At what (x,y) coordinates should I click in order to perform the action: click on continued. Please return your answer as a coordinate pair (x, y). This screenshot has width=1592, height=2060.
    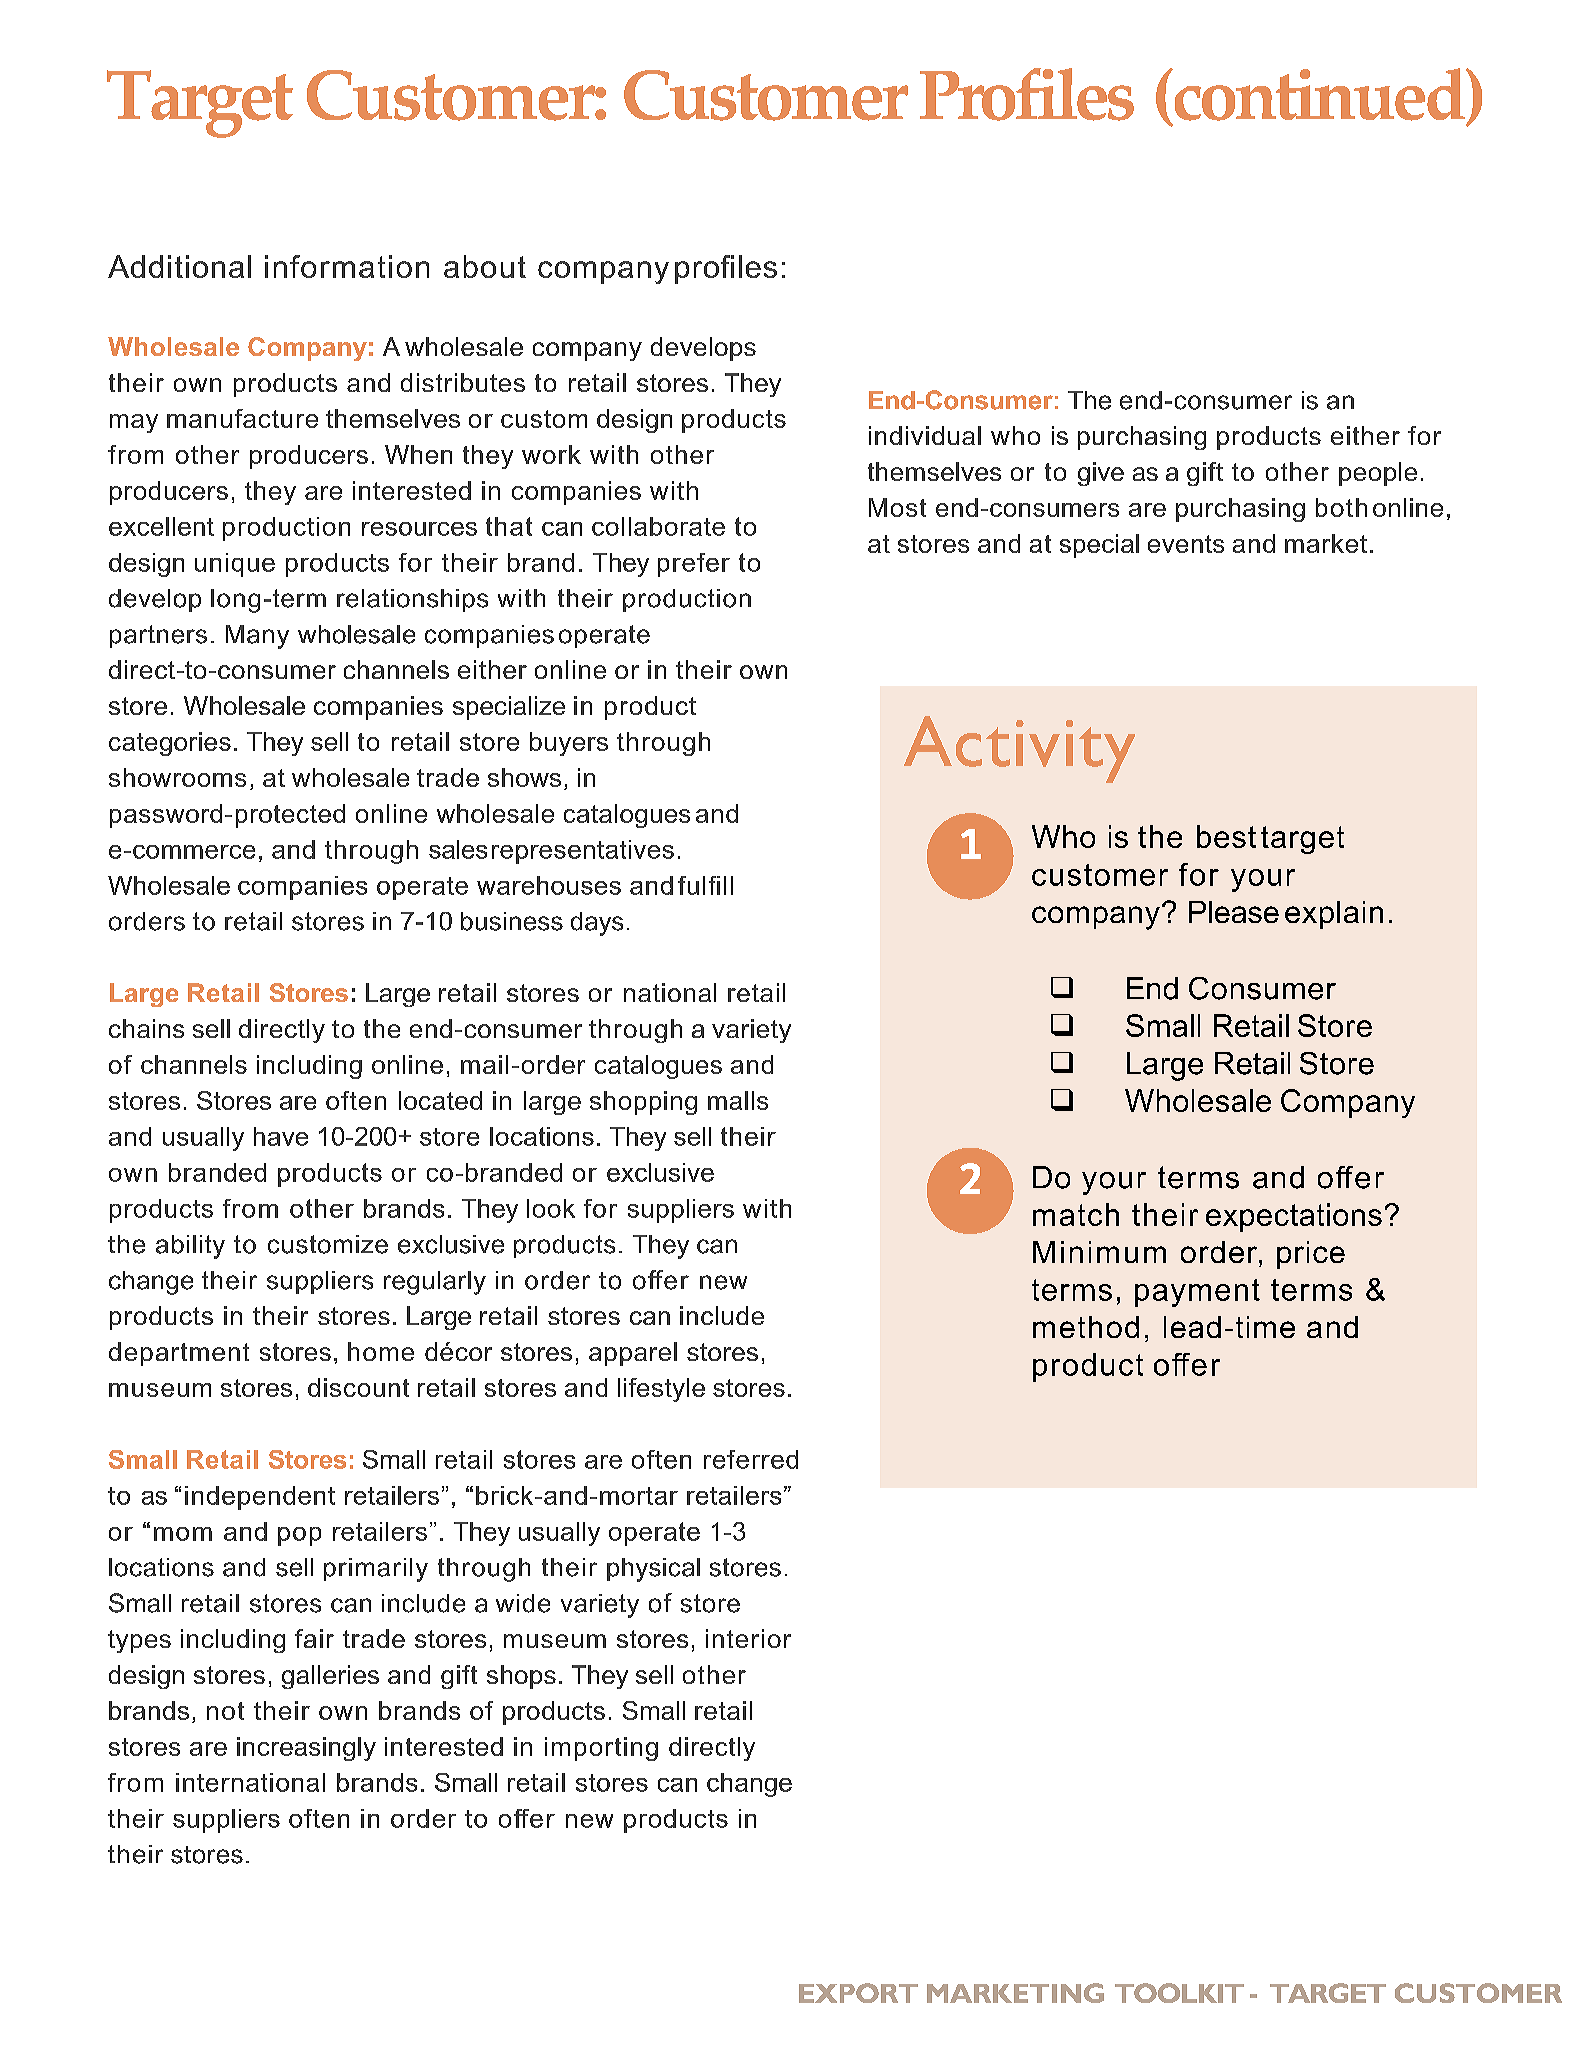
    Looking at the image, I should click on (1319, 94).
